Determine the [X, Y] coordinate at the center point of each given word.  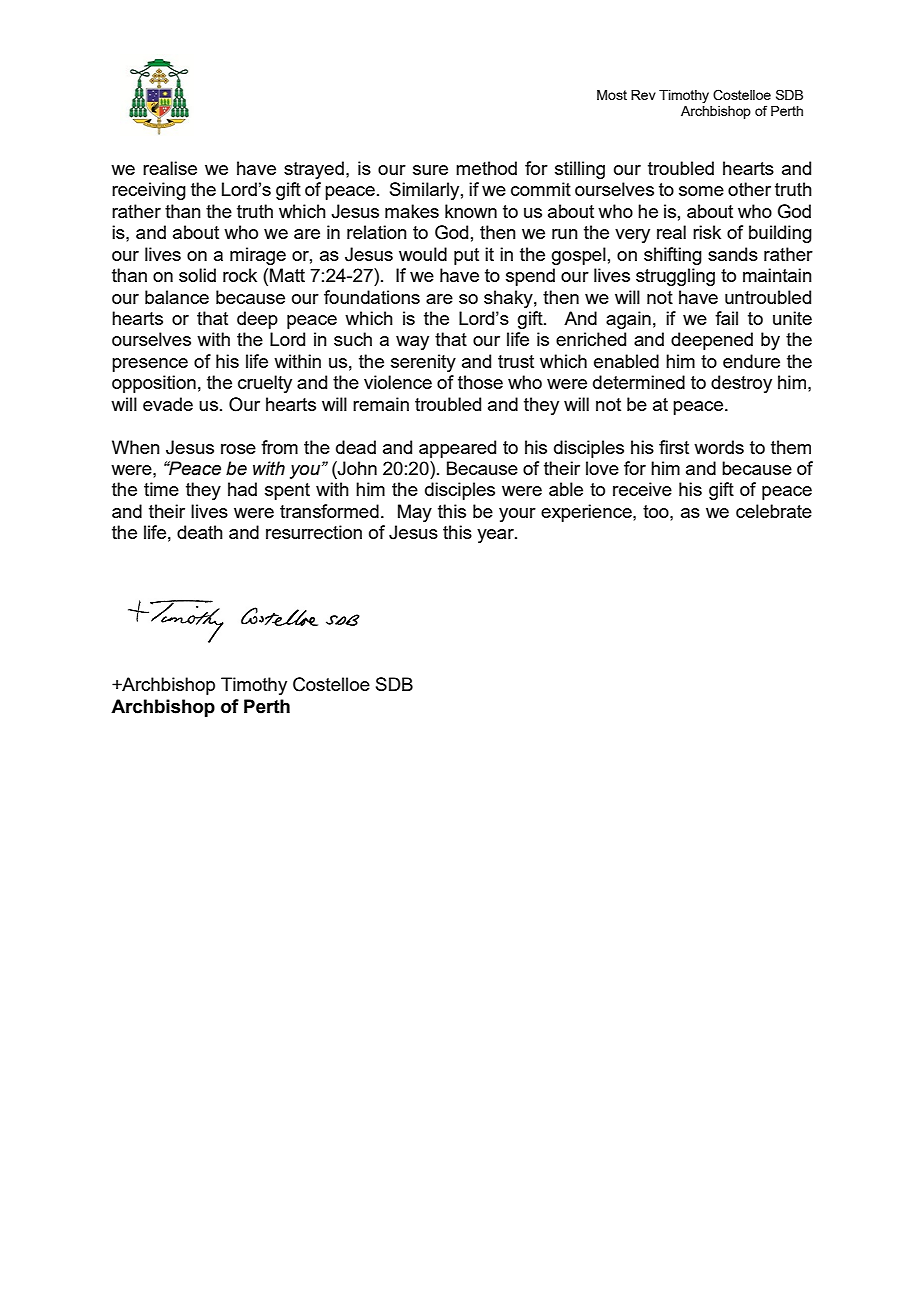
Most [612, 95]
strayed [314, 170]
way [412, 343]
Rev [643, 95]
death [200, 532]
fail [726, 318]
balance [177, 297]
